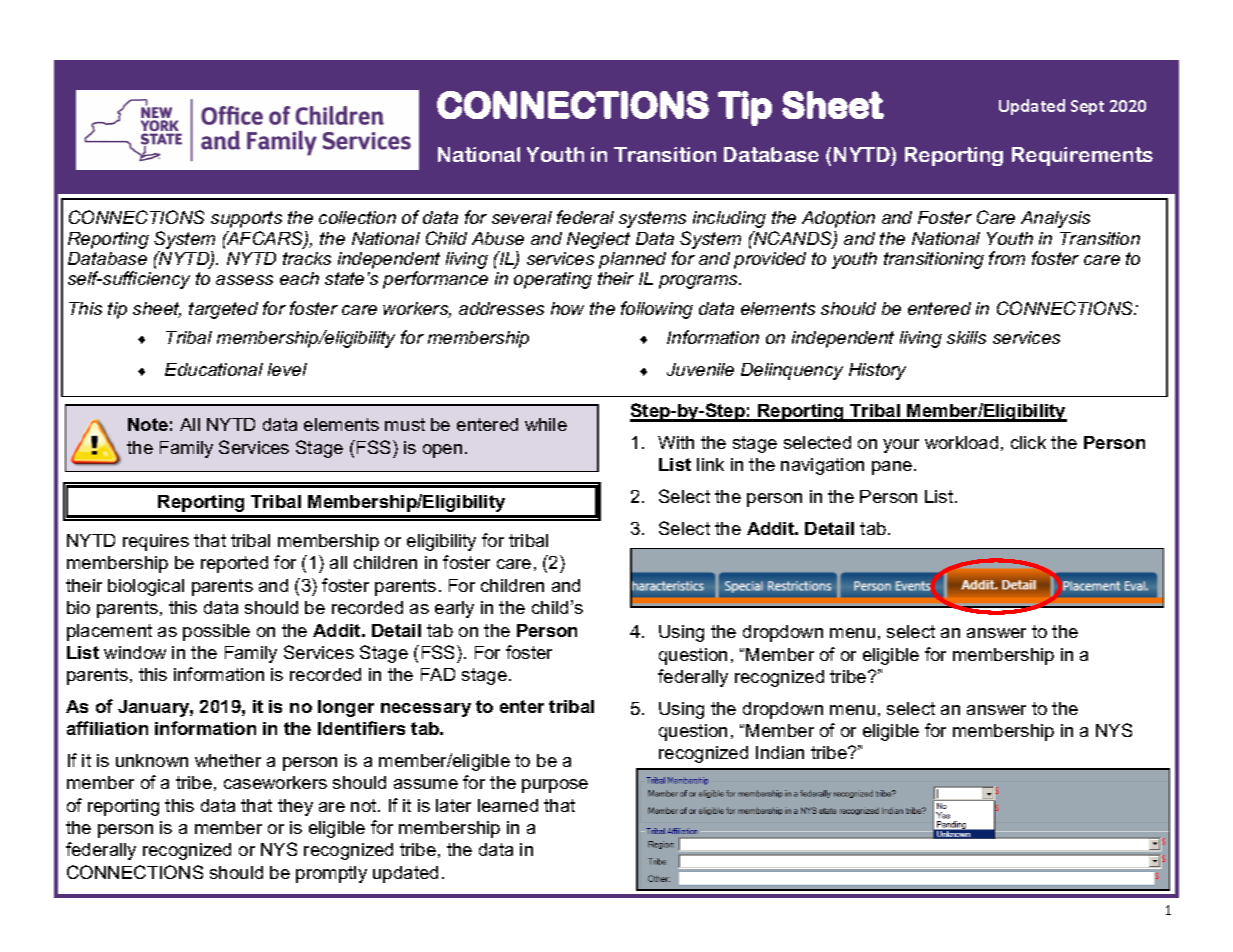 This document has height=952, width=1233. Describe the element at coordinates (331, 874) in the document. I see `promptly` at that location.
